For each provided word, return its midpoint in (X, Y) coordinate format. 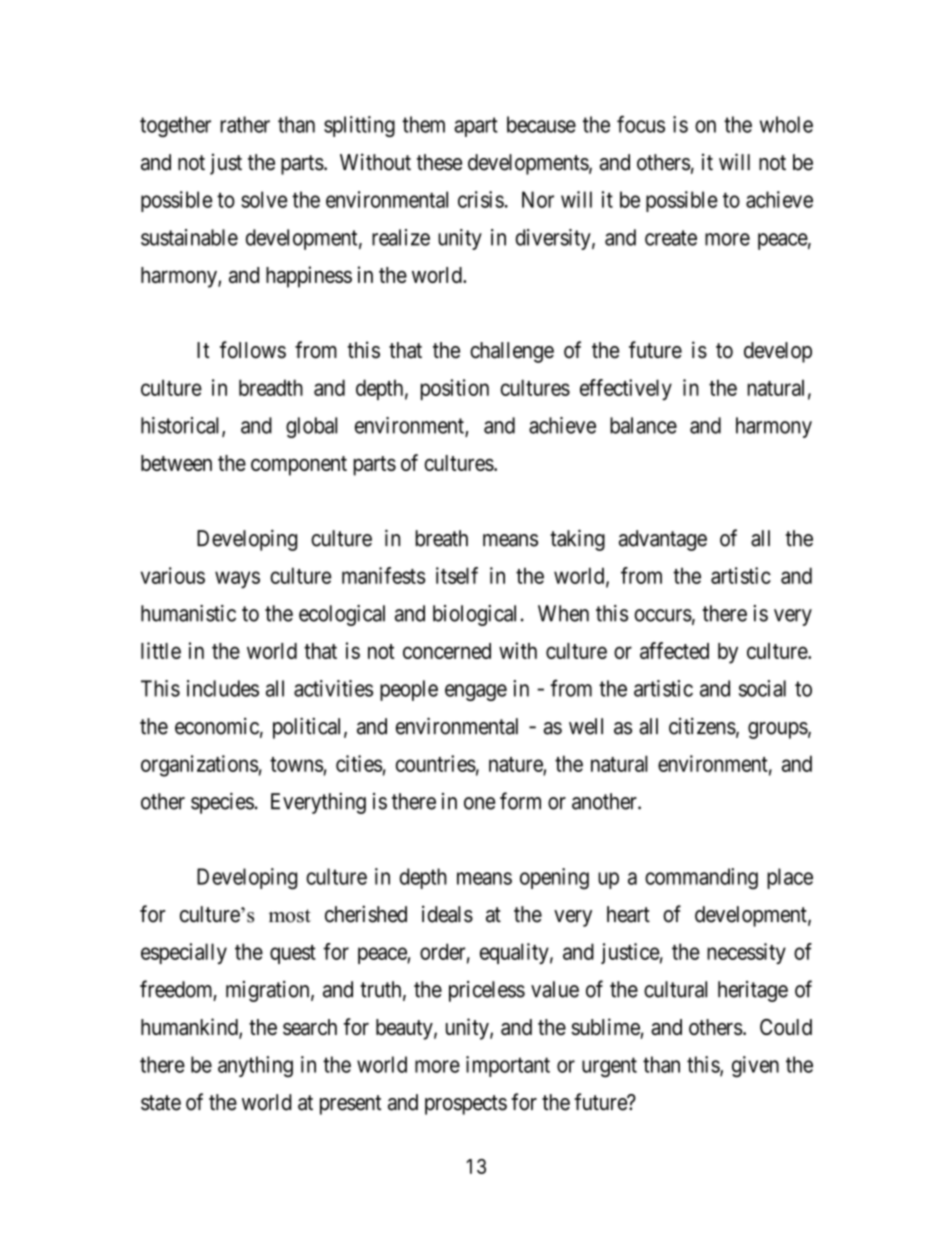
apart (476, 127)
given (755, 1067)
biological (474, 615)
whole (786, 124)
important (508, 1066)
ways (237, 580)
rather (245, 124)
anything (255, 1067)
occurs (663, 615)
